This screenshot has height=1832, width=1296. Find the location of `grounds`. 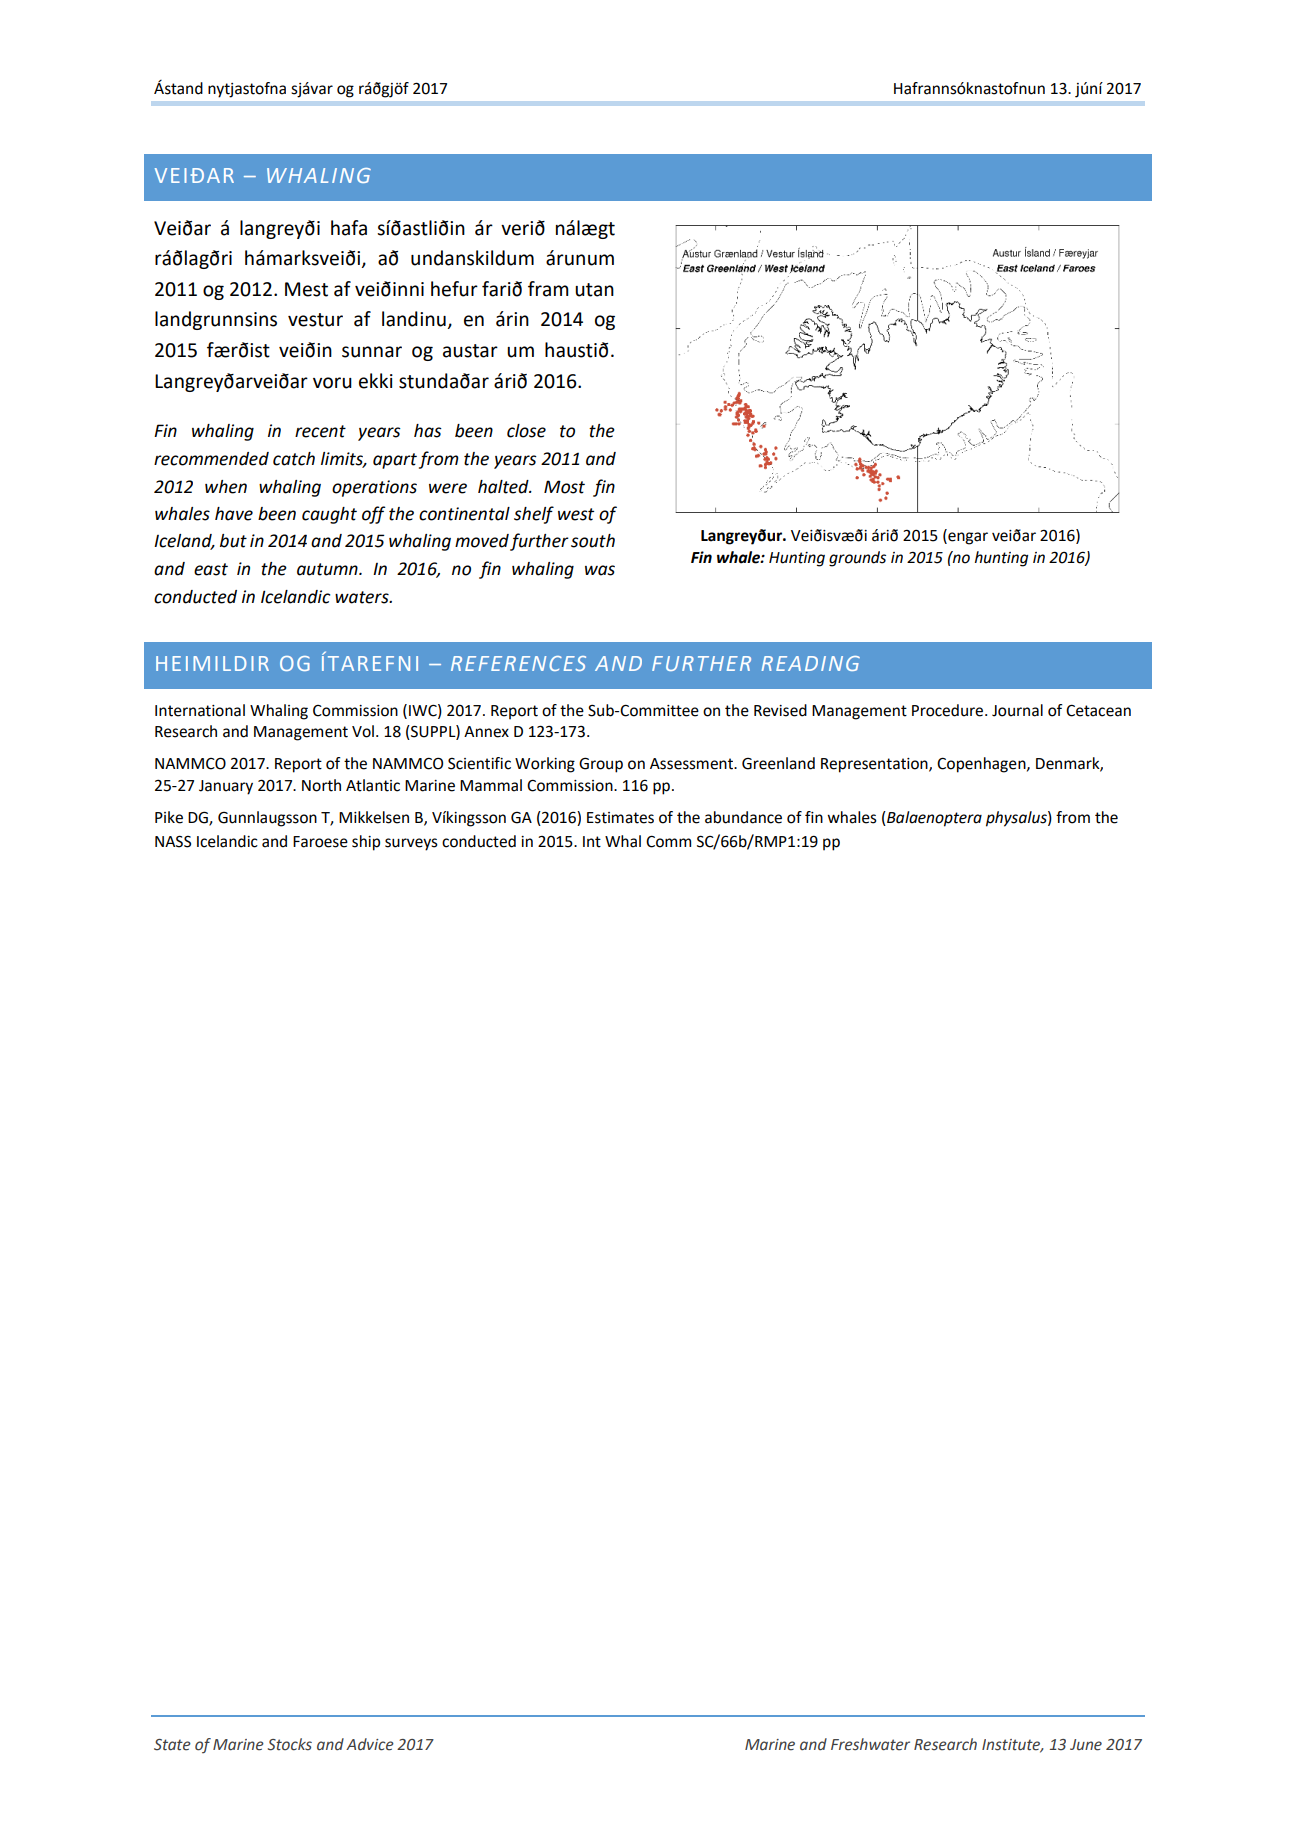

grounds is located at coordinates (857, 559).
